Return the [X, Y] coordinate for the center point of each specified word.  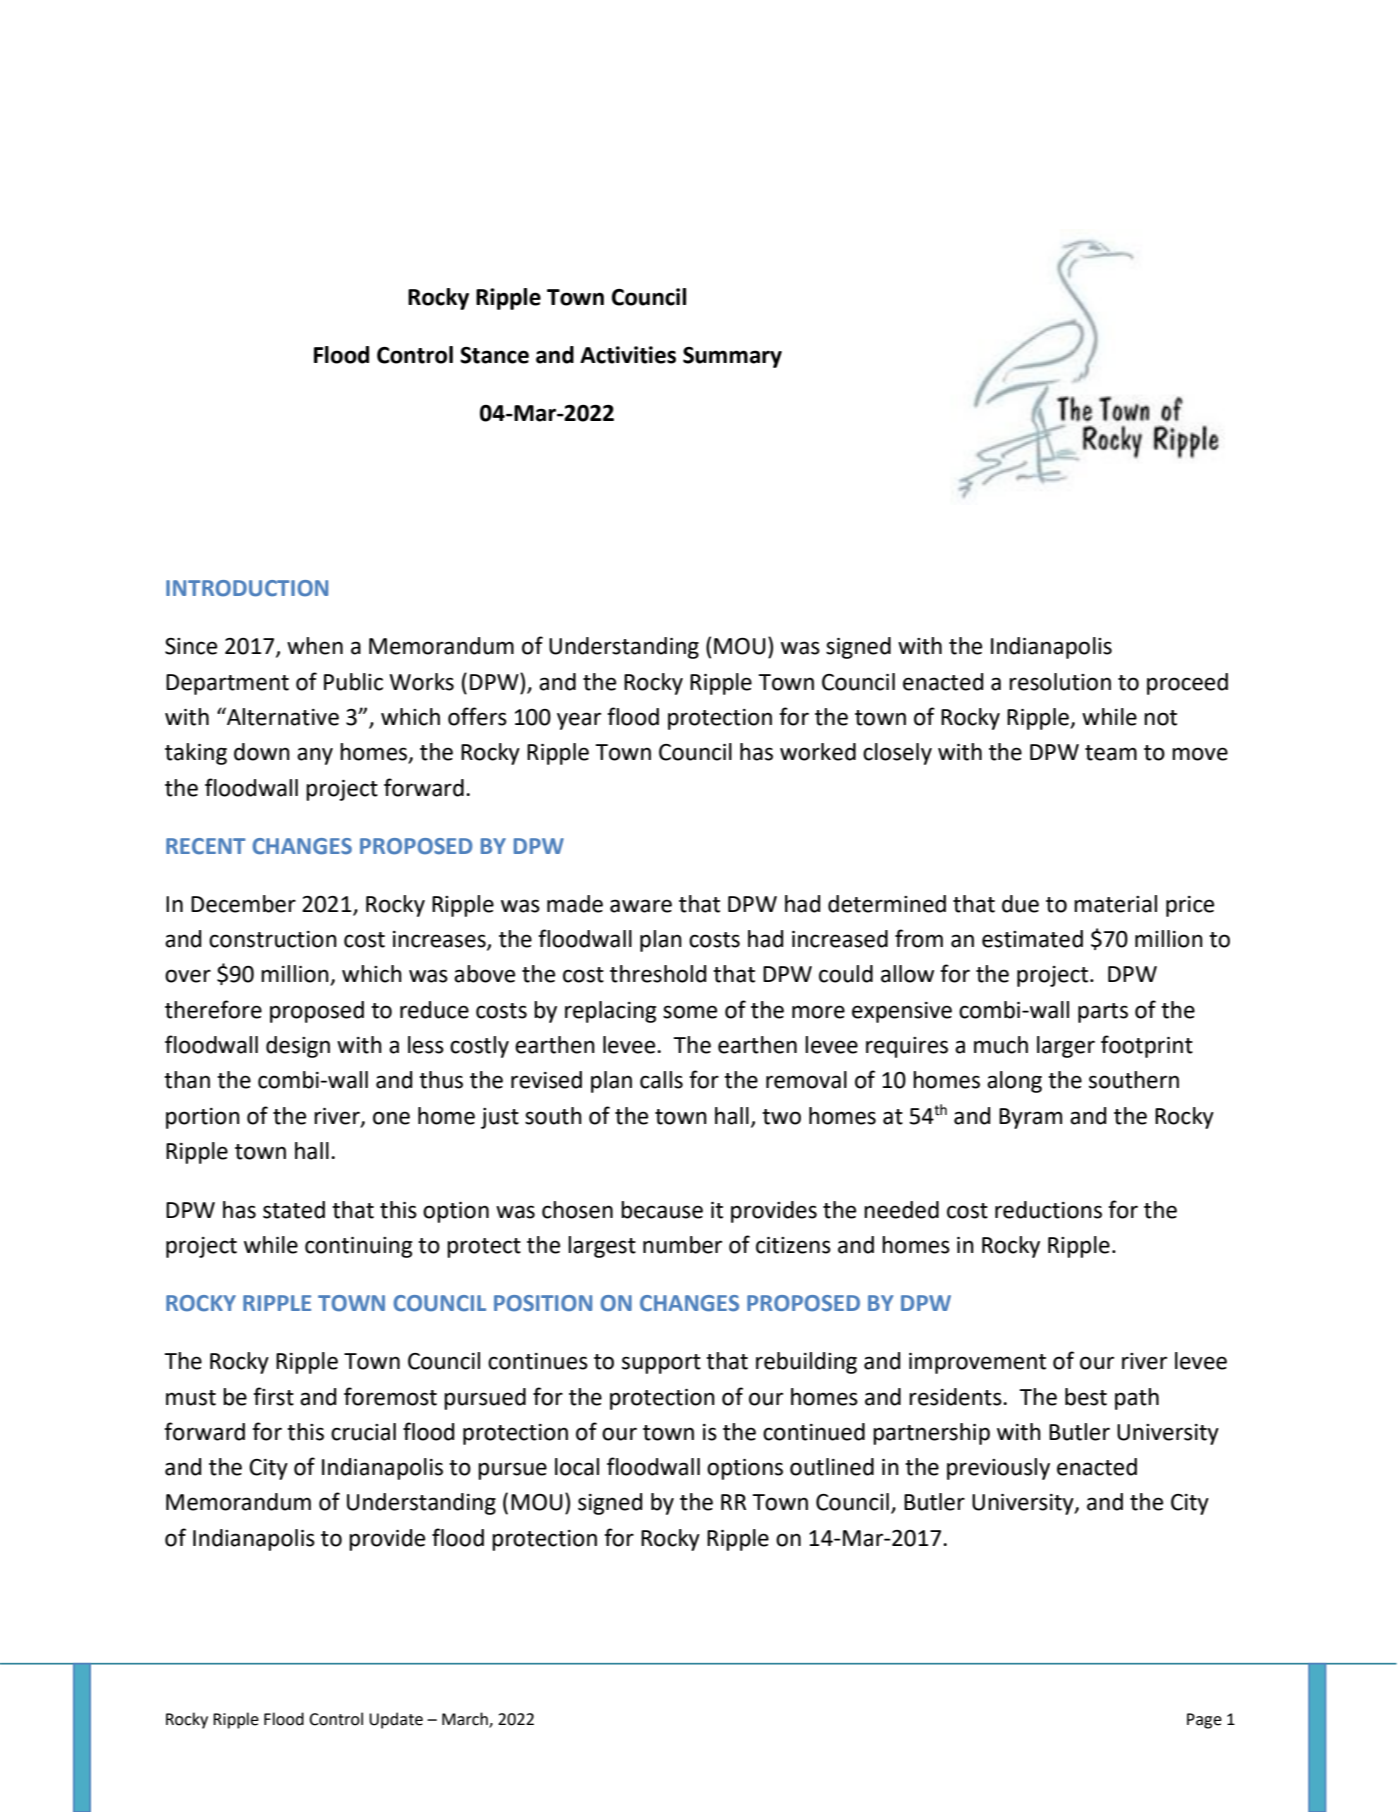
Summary [732, 357]
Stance [494, 355]
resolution [1060, 682]
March [466, 1719]
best [1086, 1397]
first [273, 1396]
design [298, 1047]
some [690, 1012]
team [1111, 753]
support [661, 1364]
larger [1066, 1047]
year [579, 721]
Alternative [282, 716]
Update [396, 1720]
